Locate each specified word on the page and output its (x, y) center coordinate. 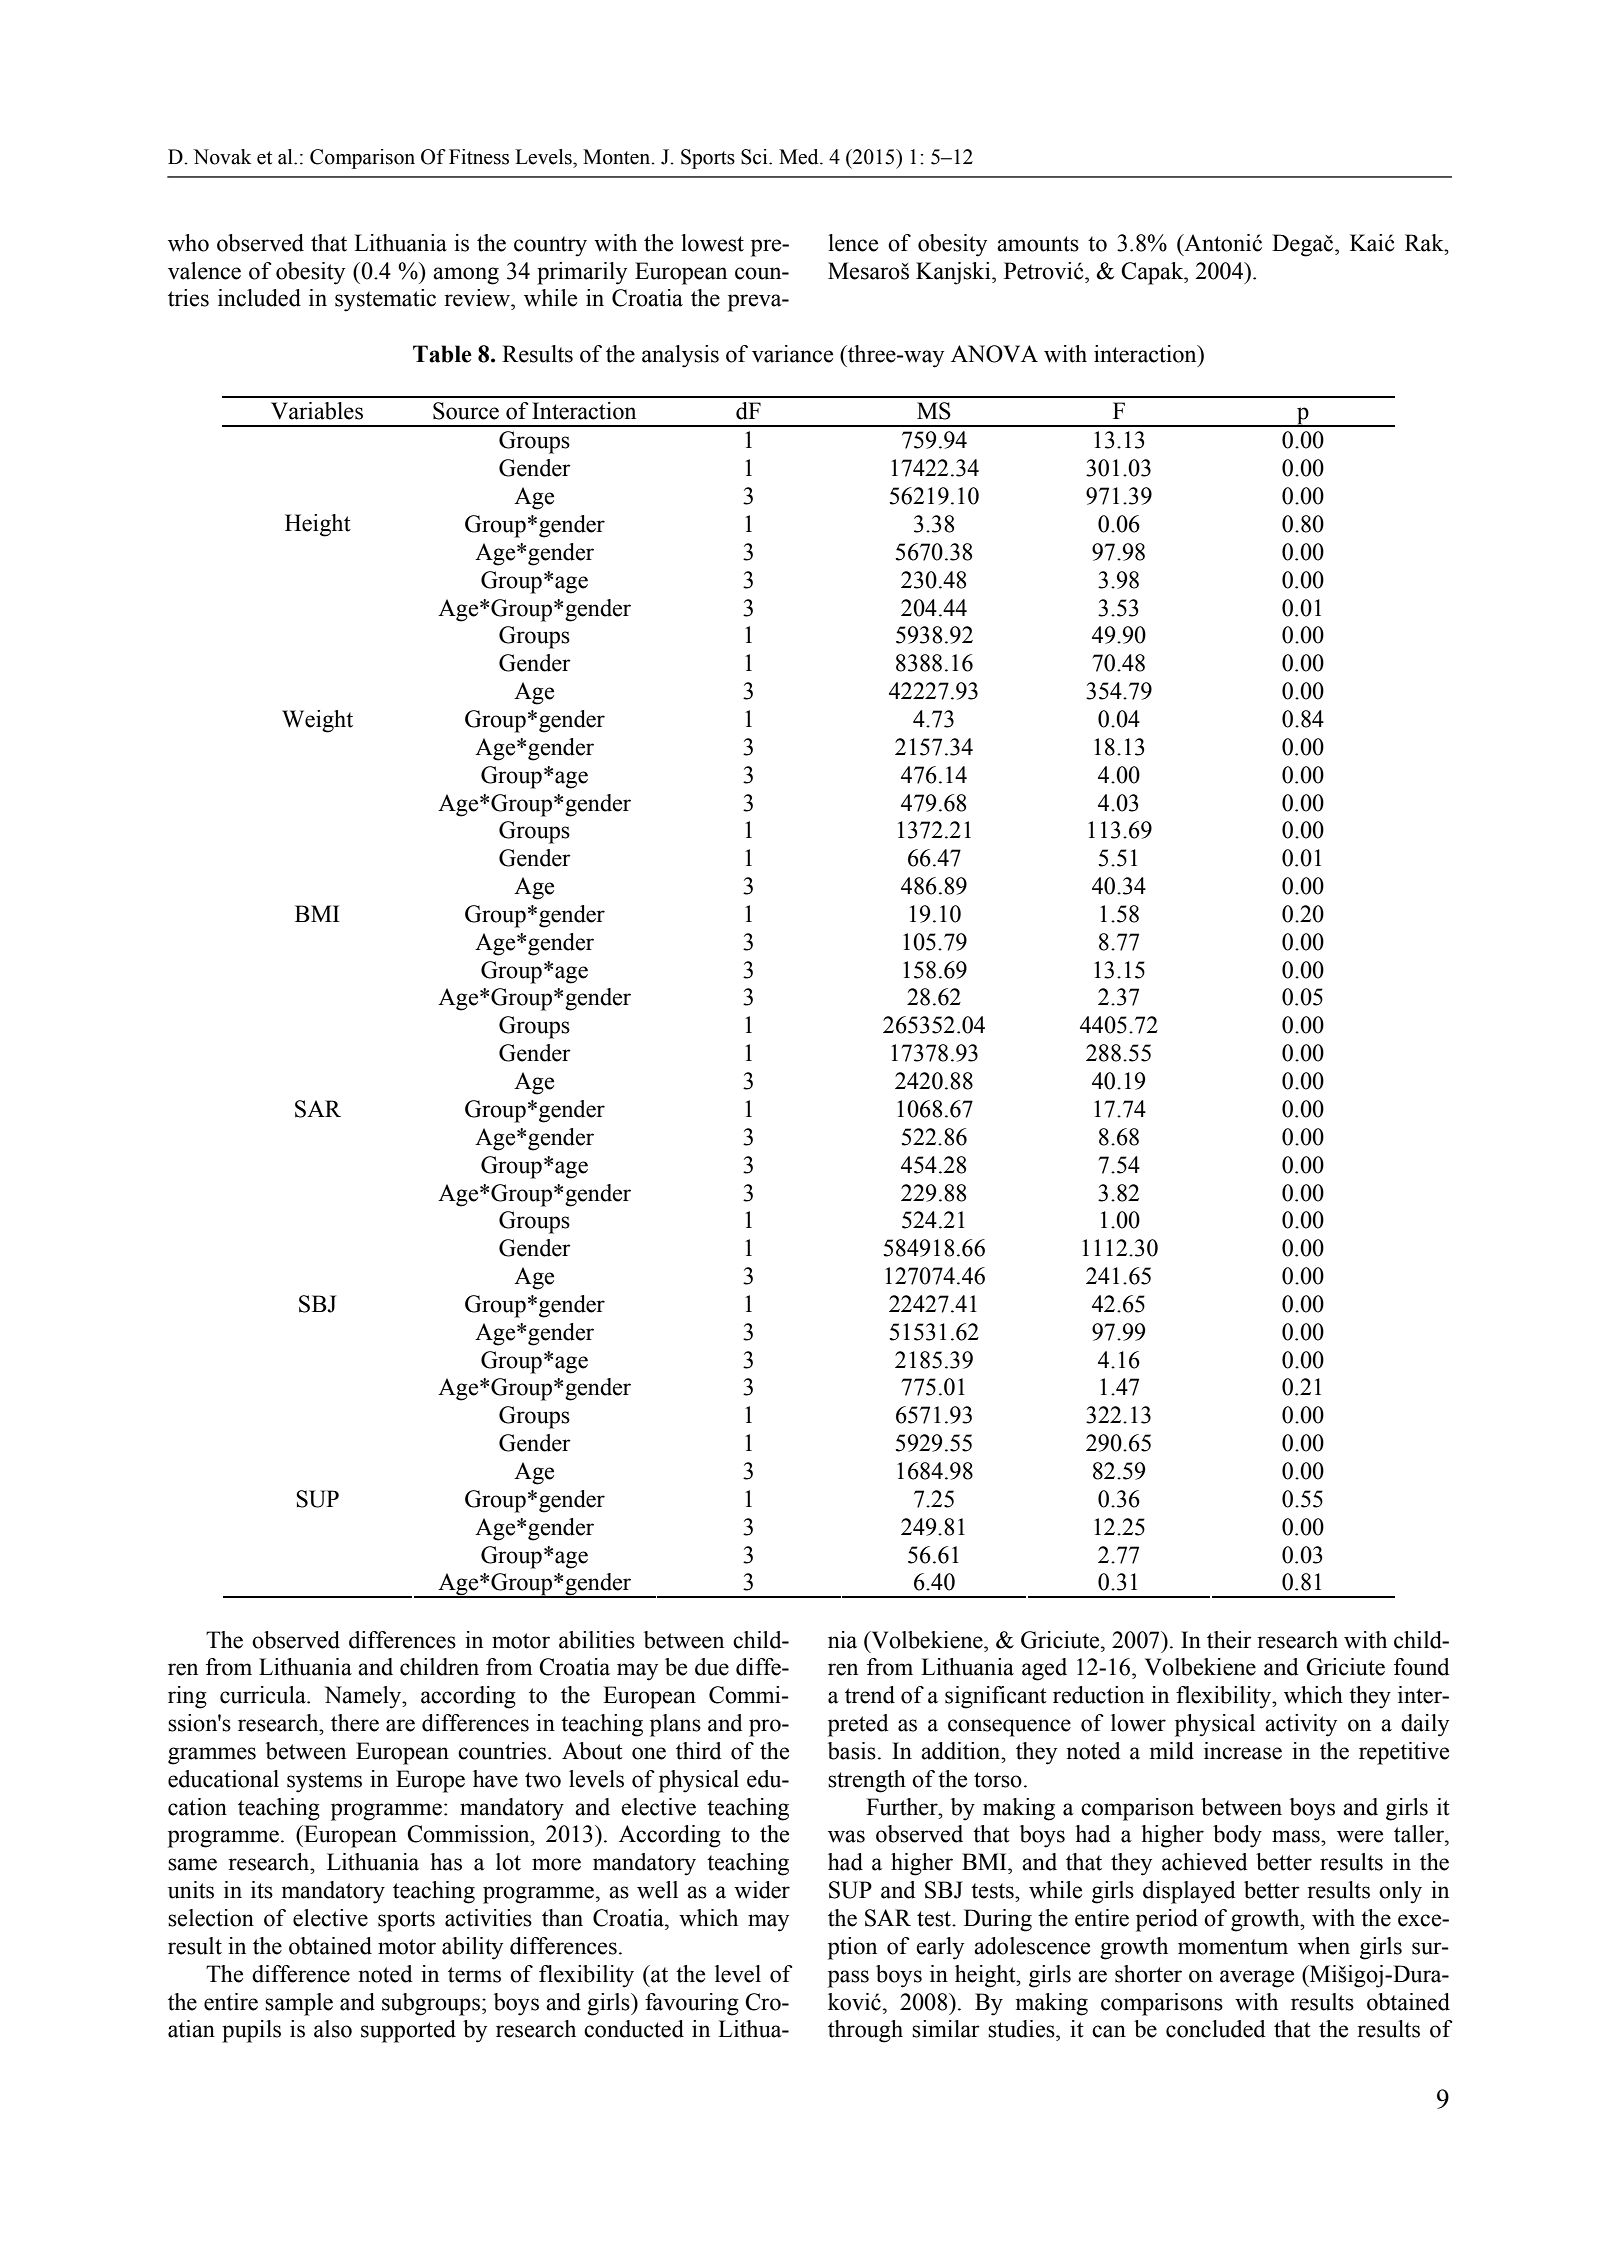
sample (299, 2004)
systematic (385, 300)
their (1229, 1640)
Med (800, 157)
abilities (597, 1640)
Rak (1425, 243)
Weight (317, 721)
